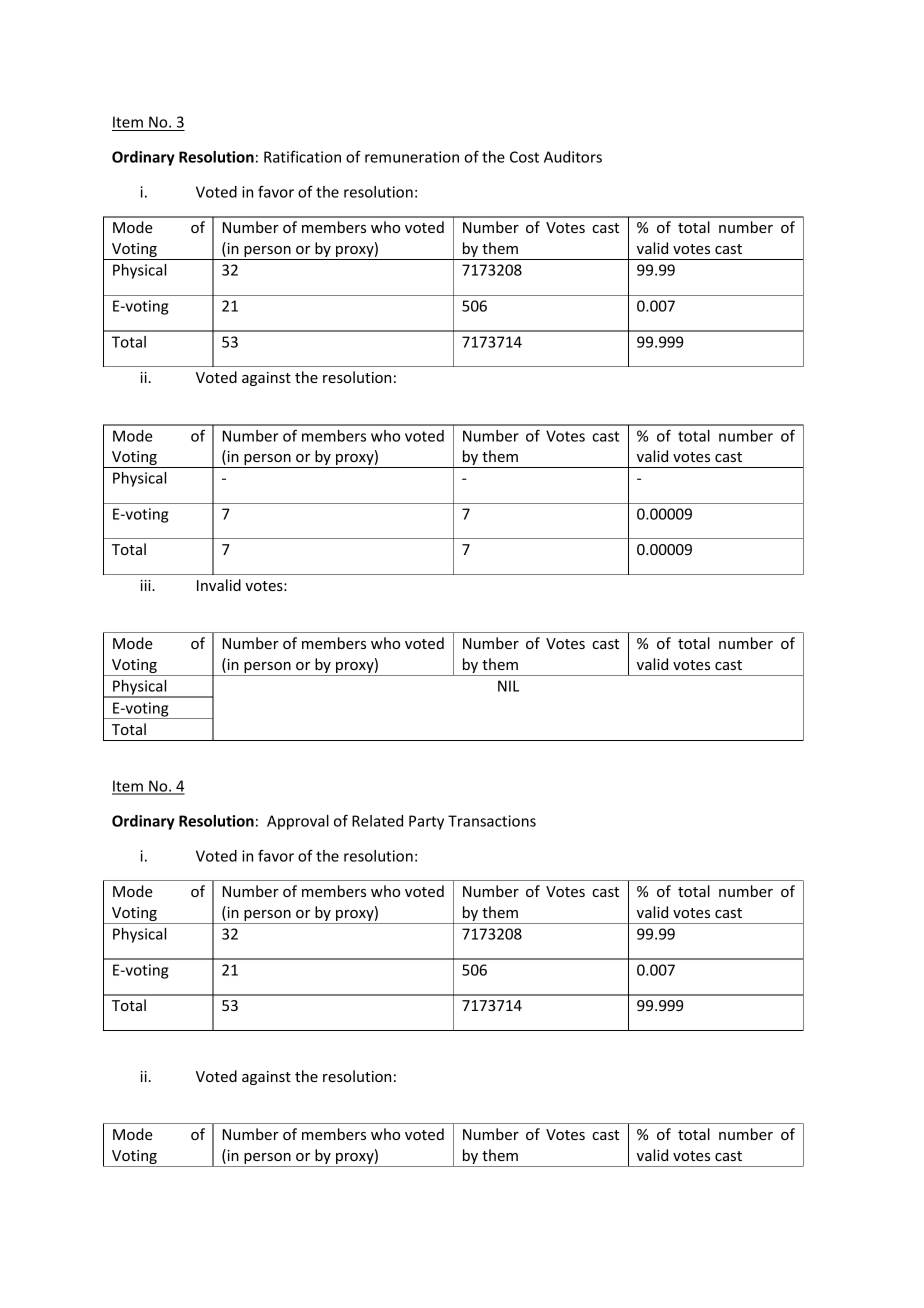 The image size is (924, 1308). I want to click on Transactions, so click(492, 821).
